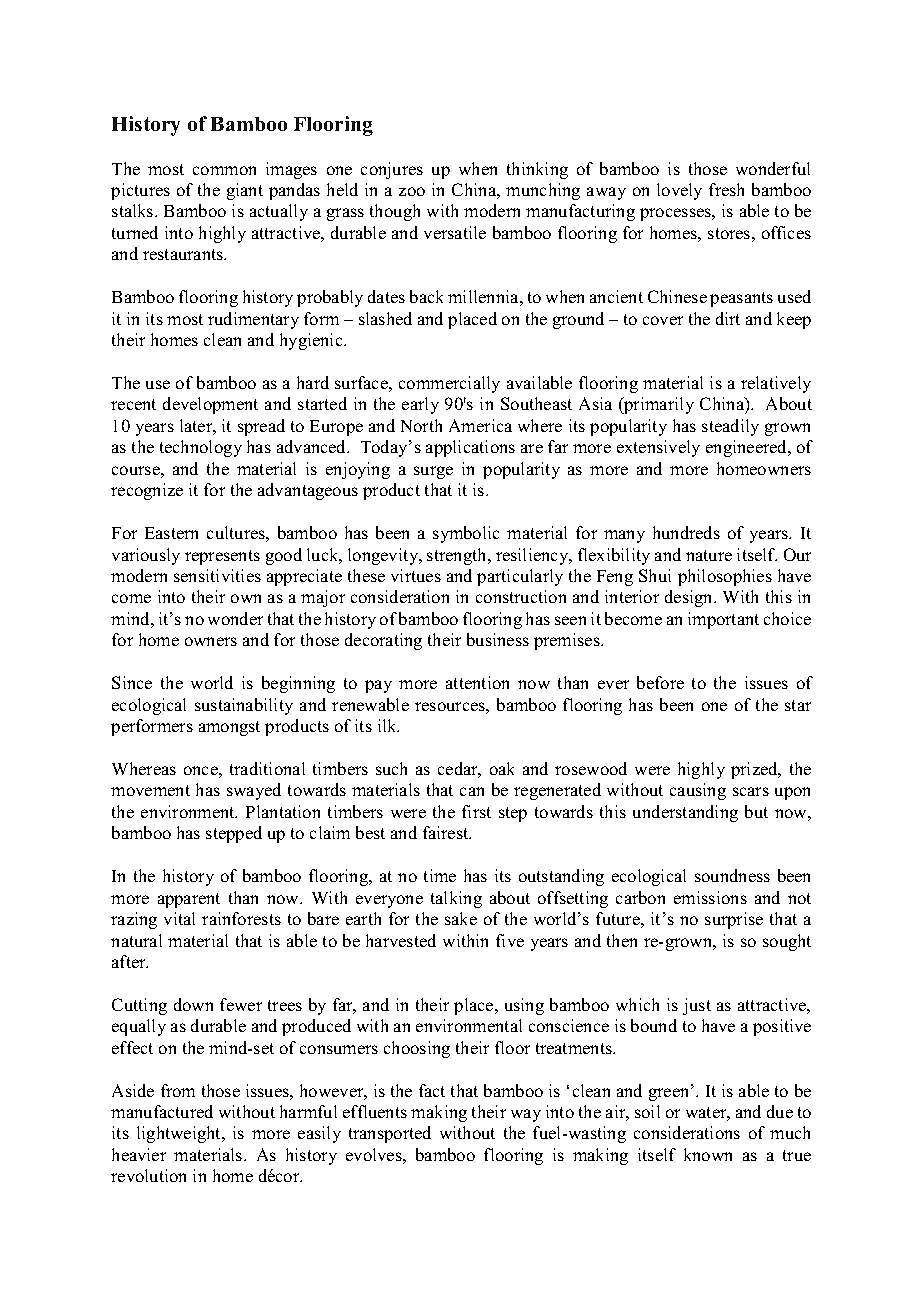 The height and width of the screenshot is (1308, 924). Describe the element at coordinates (455, 232) in the screenshot. I see `versatile` at that location.
